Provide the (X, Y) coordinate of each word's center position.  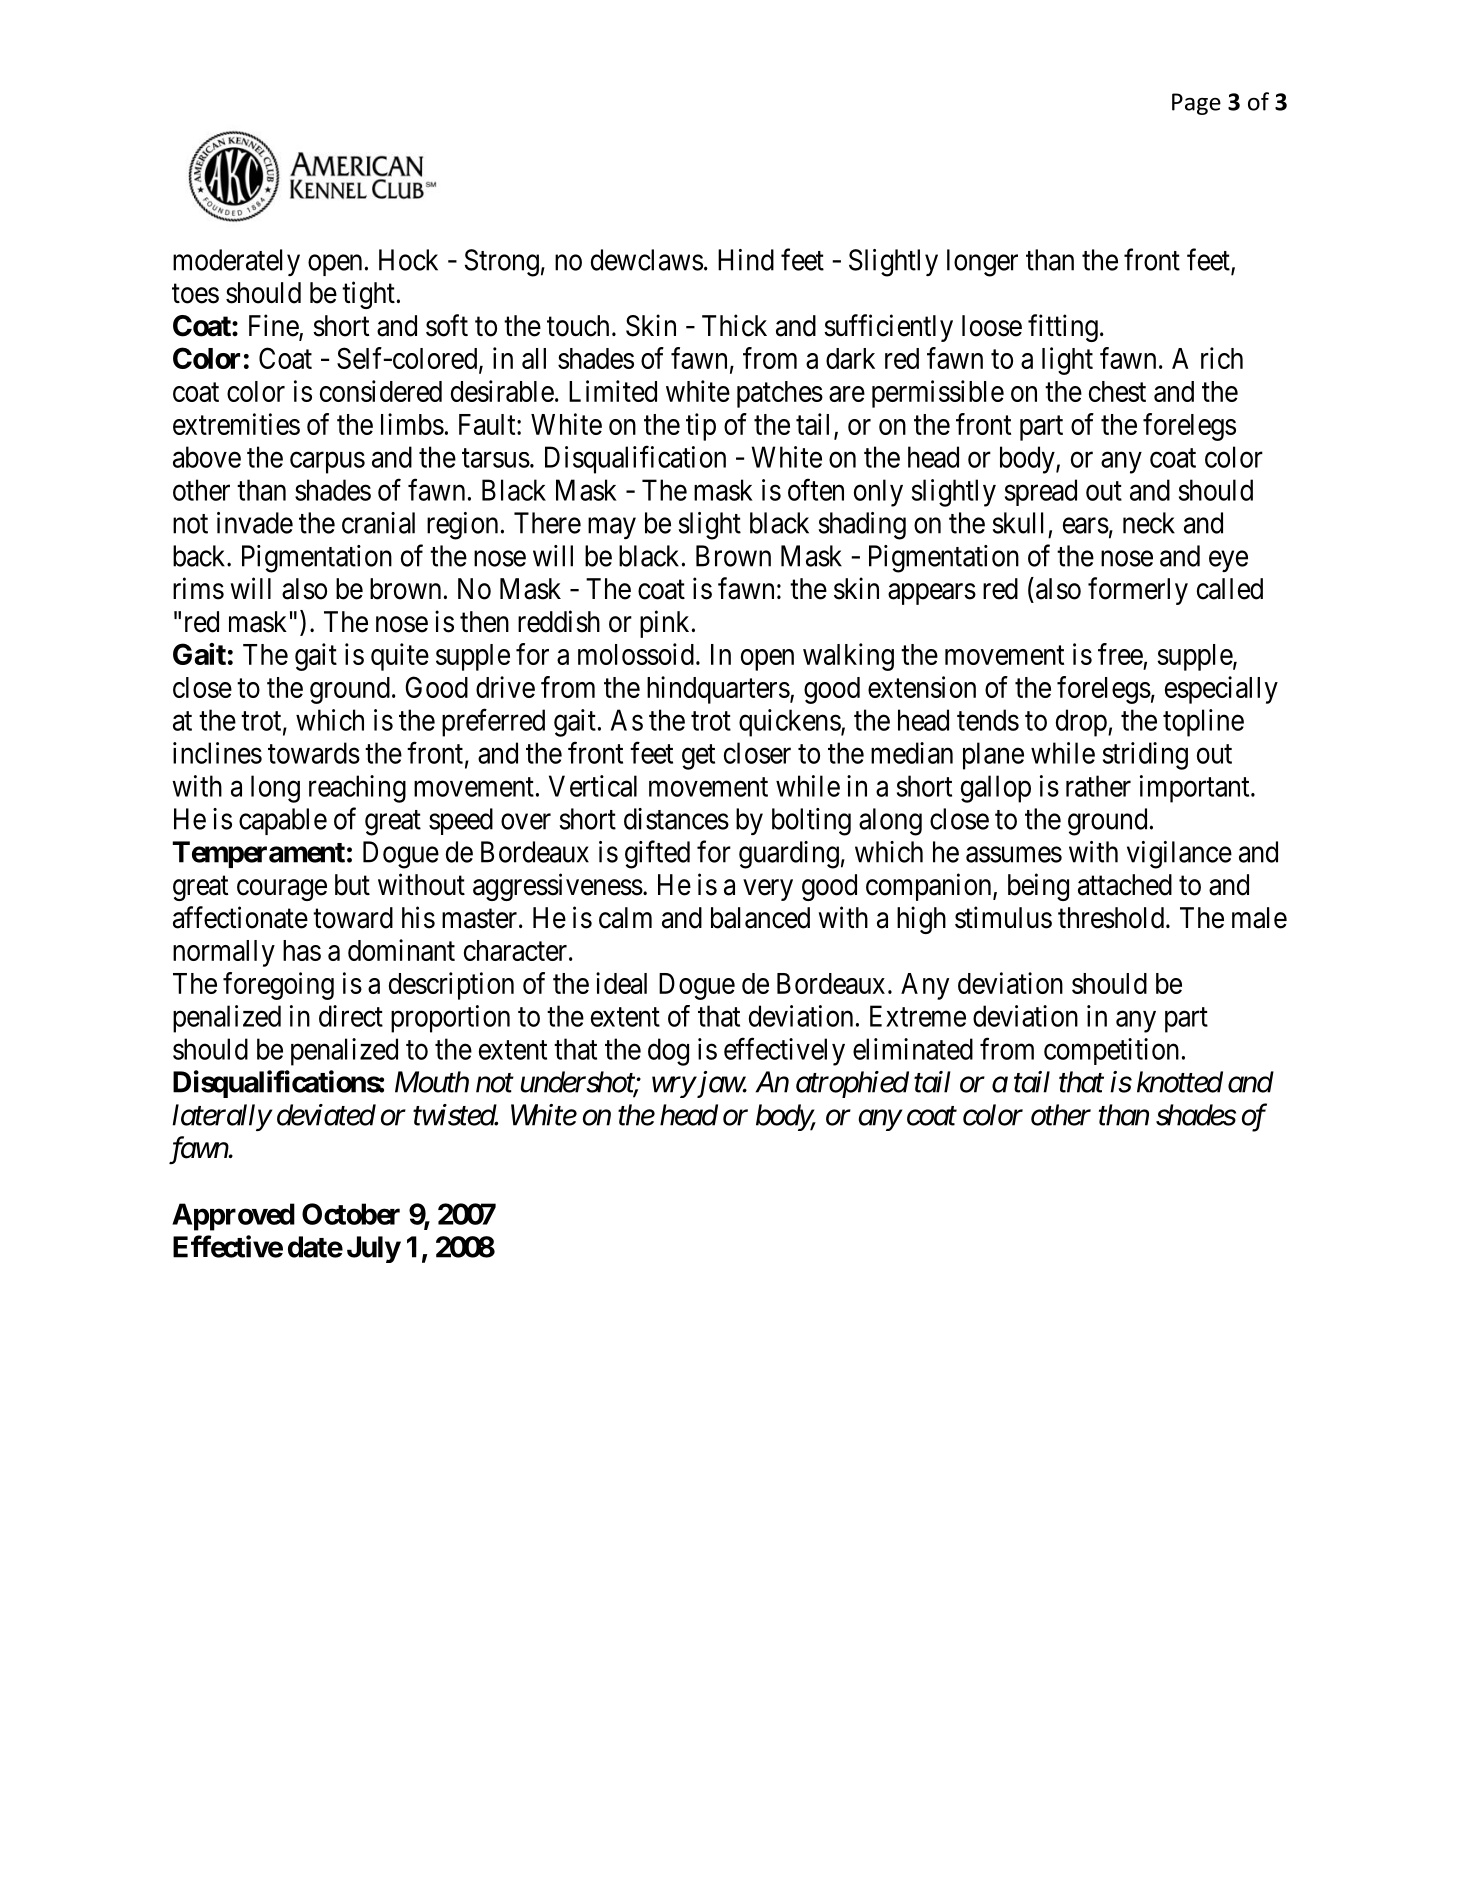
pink (664, 624)
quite (400, 657)
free (1120, 654)
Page (1196, 104)
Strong (502, 263)
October (351, 1214)
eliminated (913, 1049)
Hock (408, 260)
